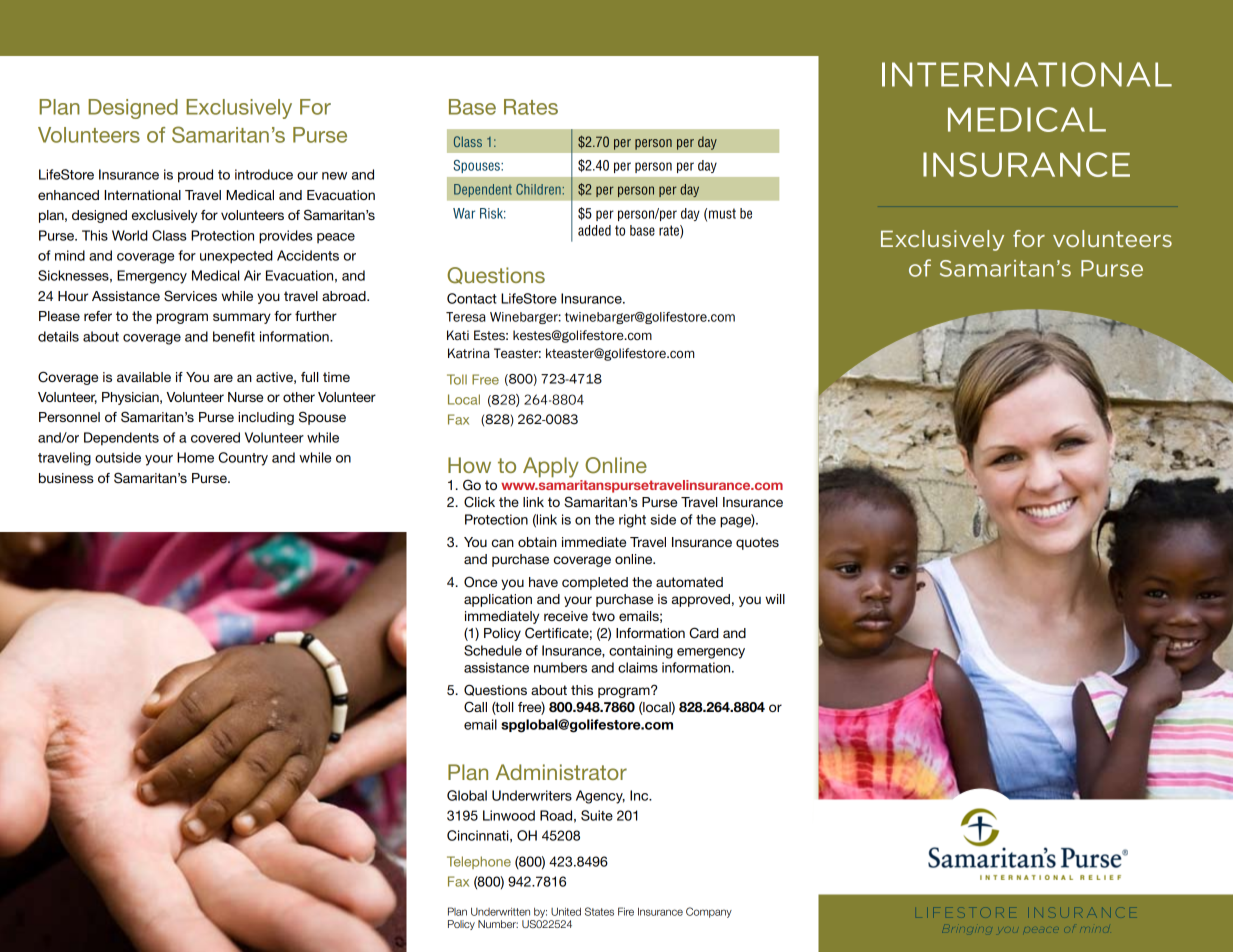 The image size is (1233, 952). I want to click on Underwritten, so click(500, 911).
